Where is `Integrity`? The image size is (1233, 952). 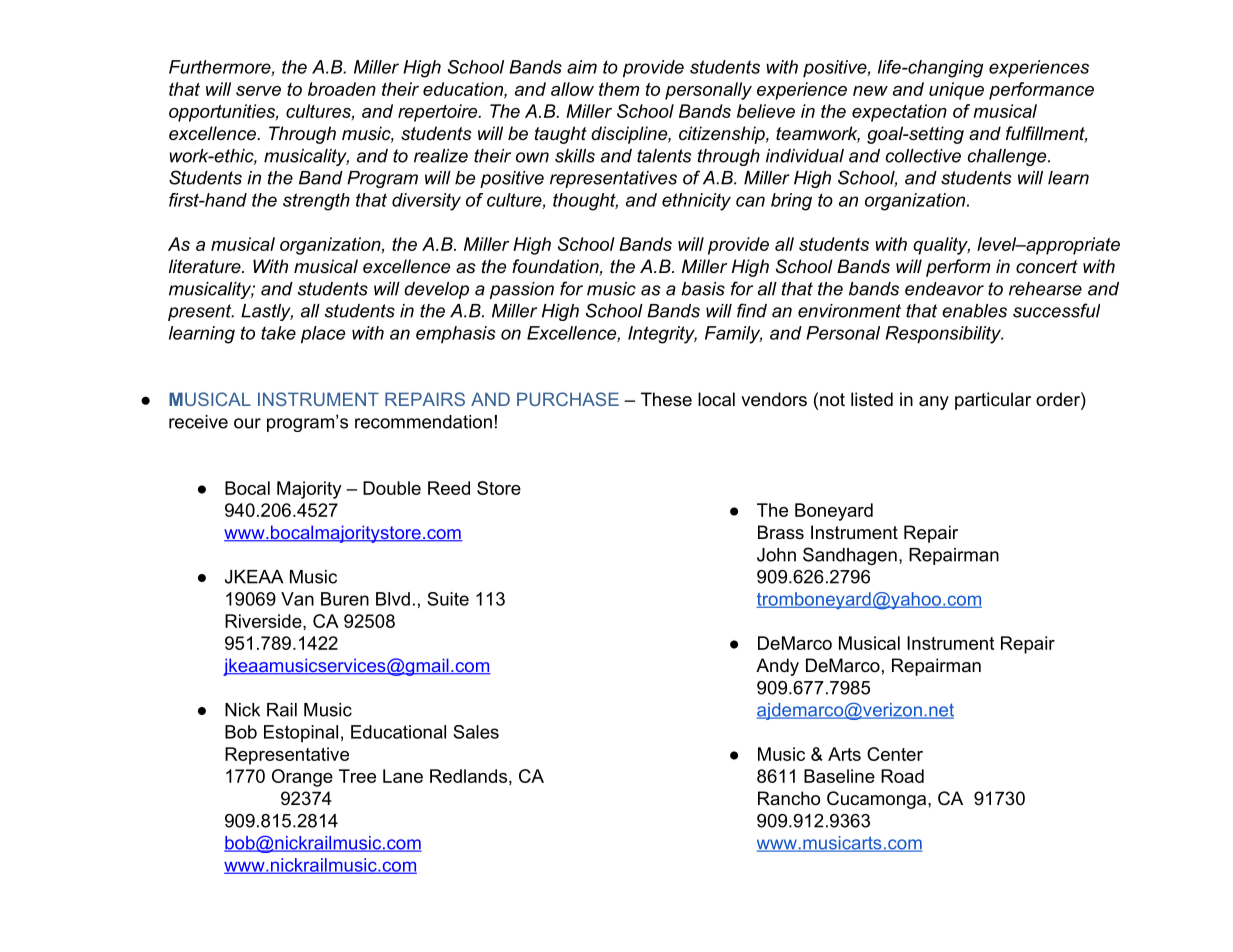
Integrity is located at coordinates (662, 335).
